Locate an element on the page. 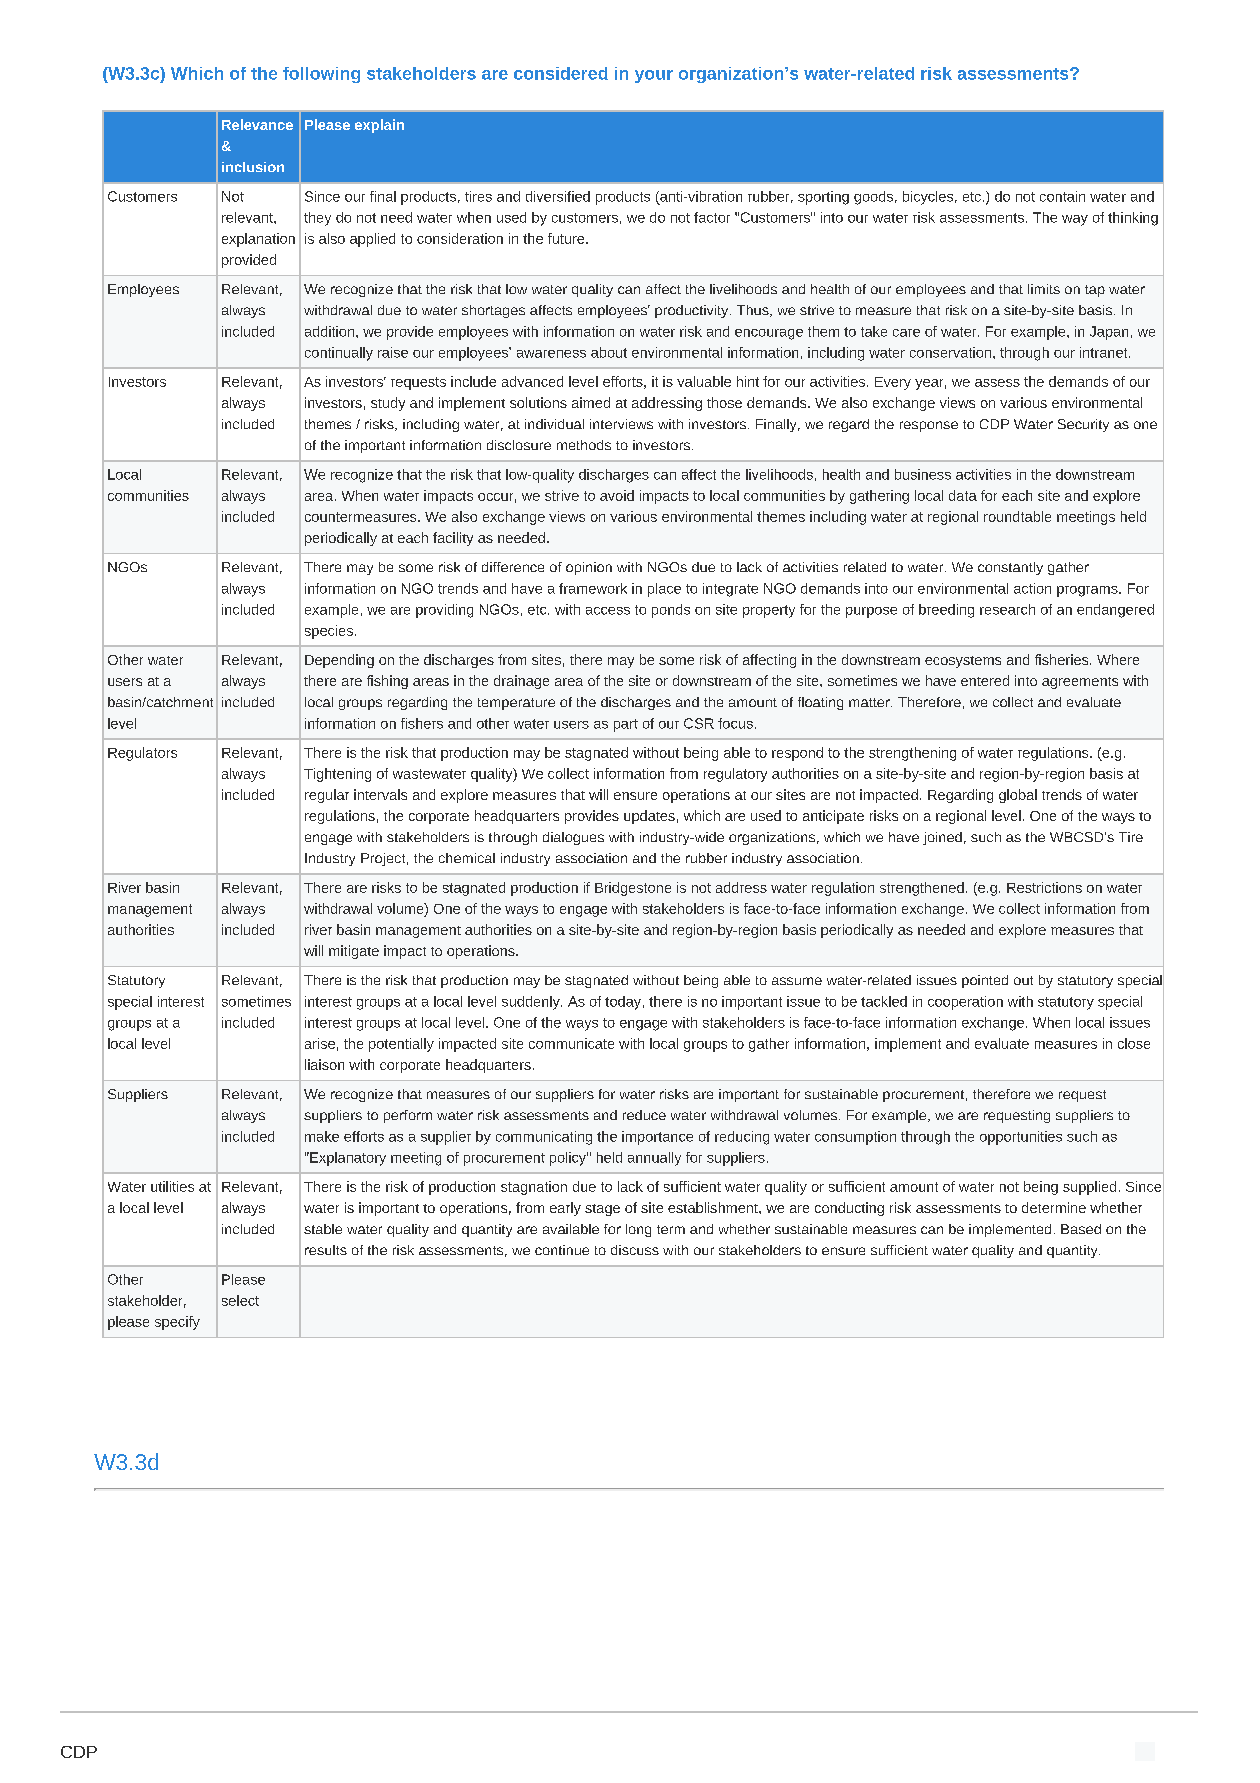 The width and height of the document is (1260, 1783). Depending is located at coordinates (339, 661).
